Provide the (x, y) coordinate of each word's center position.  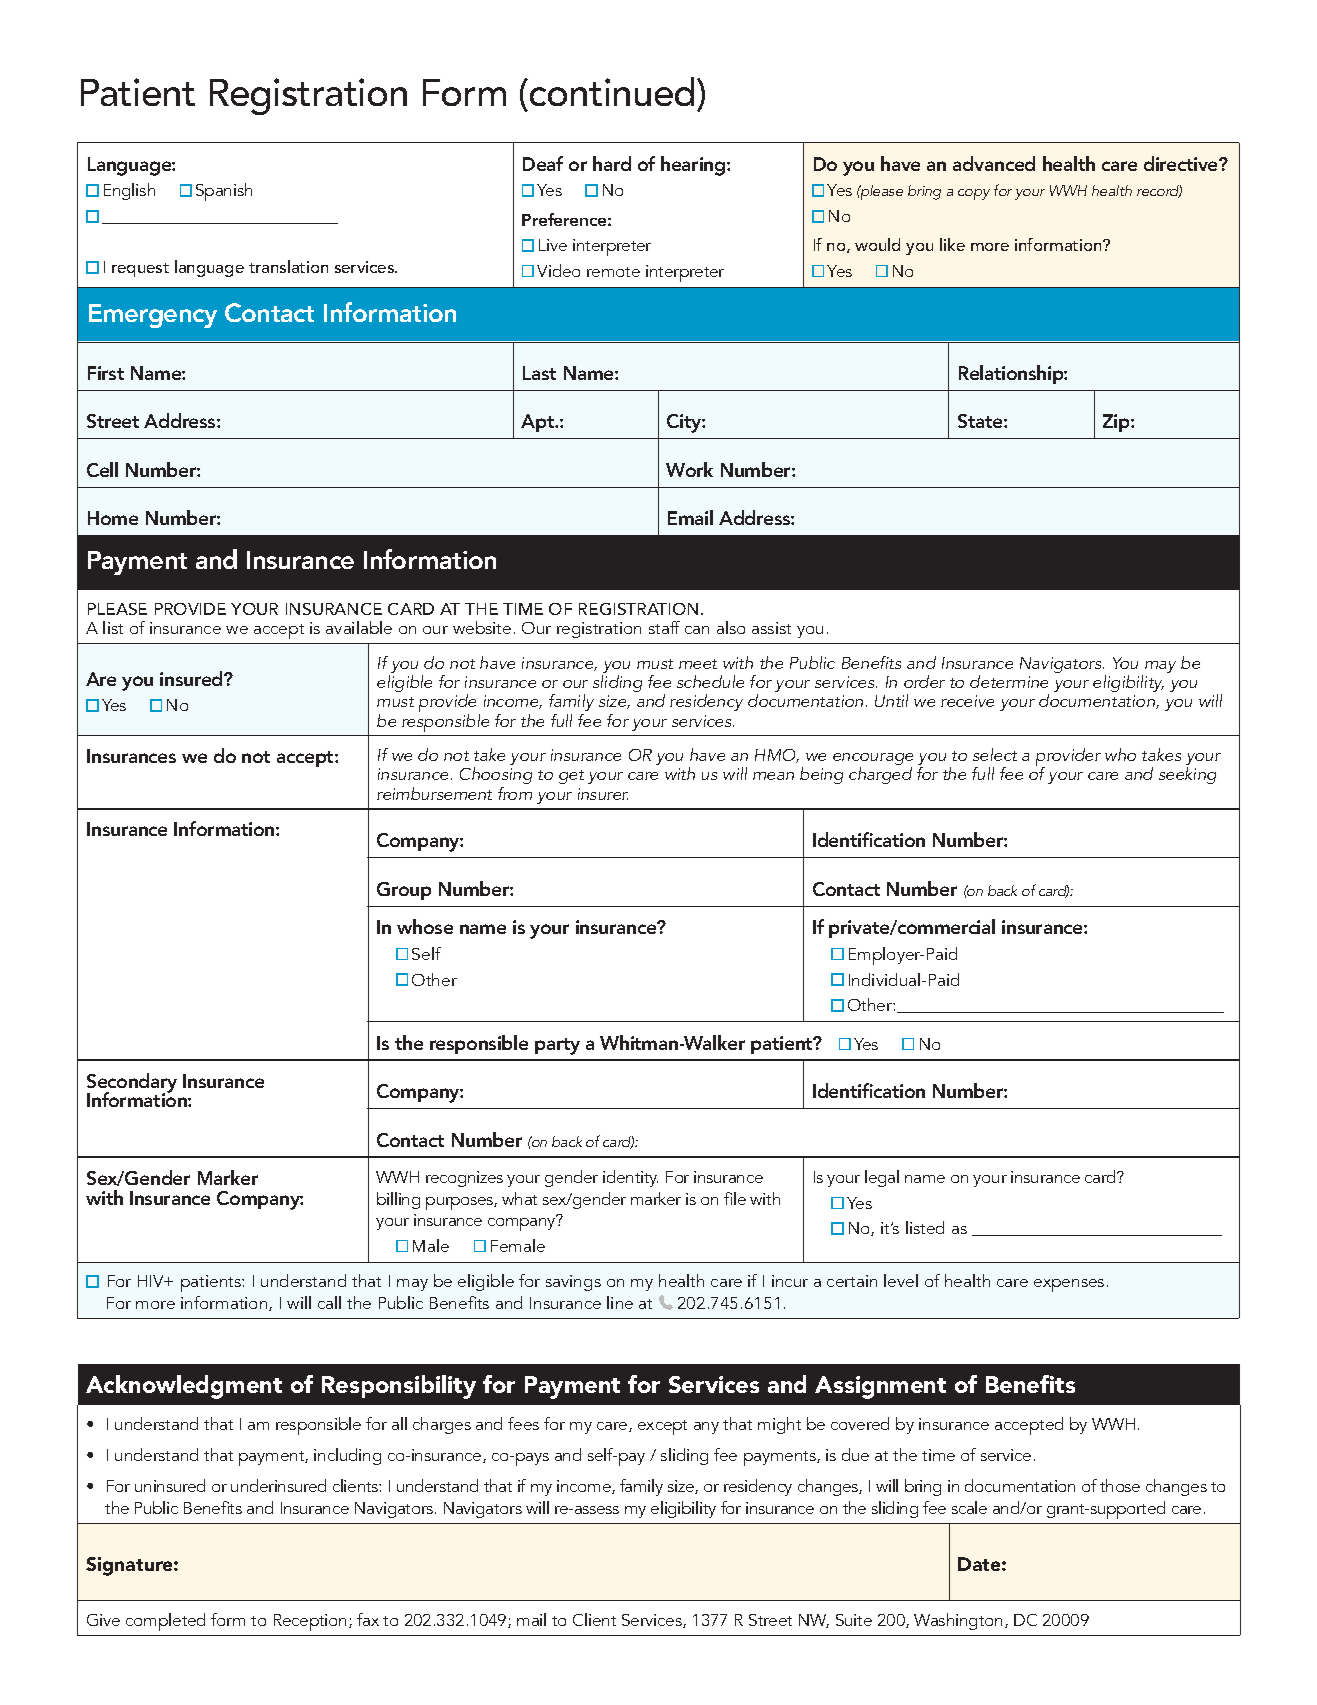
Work (689, 469)
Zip (1117, 423)
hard (612, 163)
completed (165, 1622)
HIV (152, 1281)
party (557, 1046)
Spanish (224, 192)
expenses (1069, 1285)
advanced (994, 163)
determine (1009, 681)
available (359, 627)
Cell (102, 469)
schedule (710, 681)
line (620, 1302)
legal (882, 1178)
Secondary (132, 1084)
